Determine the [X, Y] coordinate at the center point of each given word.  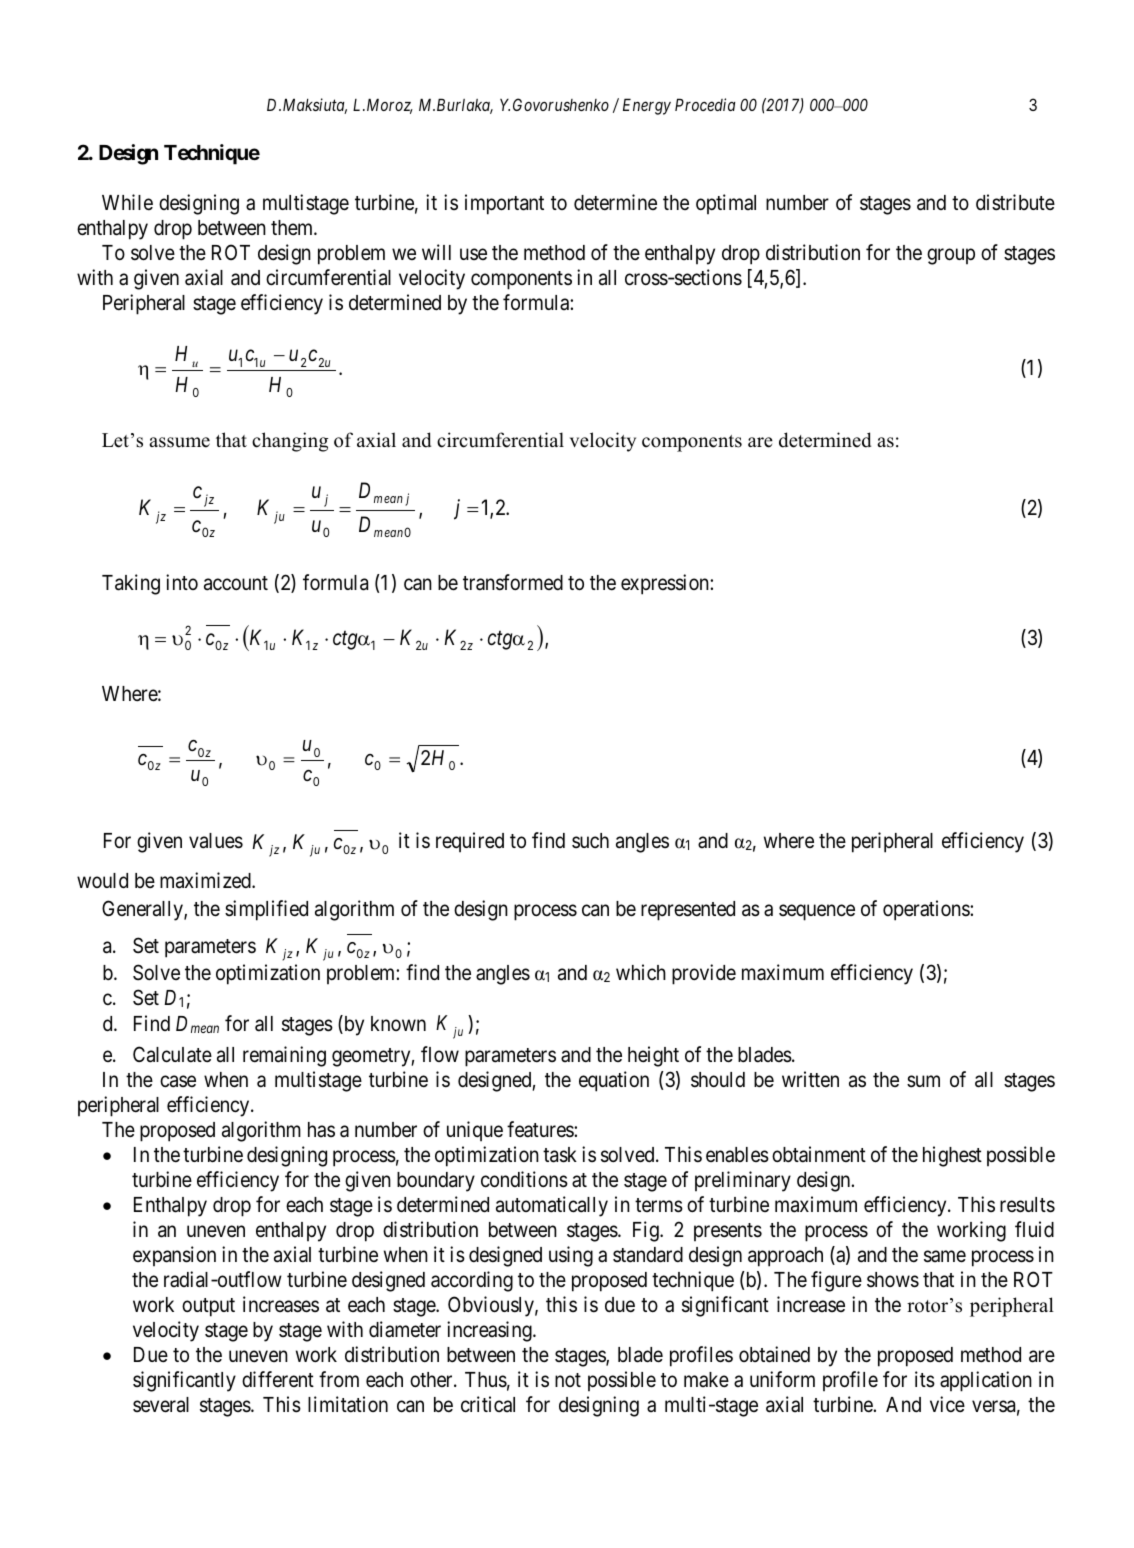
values [216, 841]
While [127, 202]
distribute [1015, 202]
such [590, 840]
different [278, 1379]
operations [927, 910]
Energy [647, 106]
